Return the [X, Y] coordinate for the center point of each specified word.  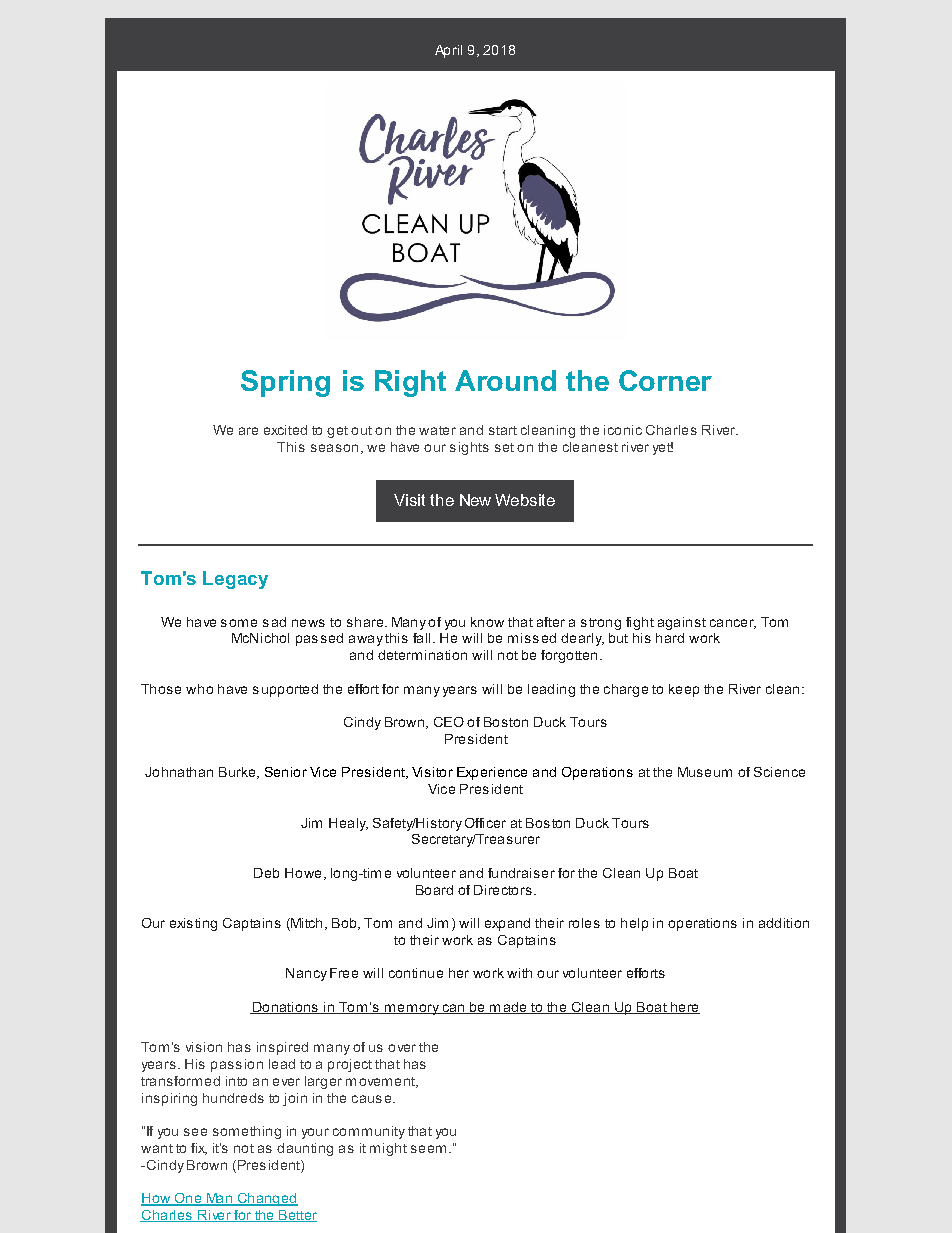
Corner [665, 380]
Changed [266, 1199]
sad [274, 622]
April [448, 51]
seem [428, 1149]
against [682, 623]
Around [505, 380]
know [487, 622]
